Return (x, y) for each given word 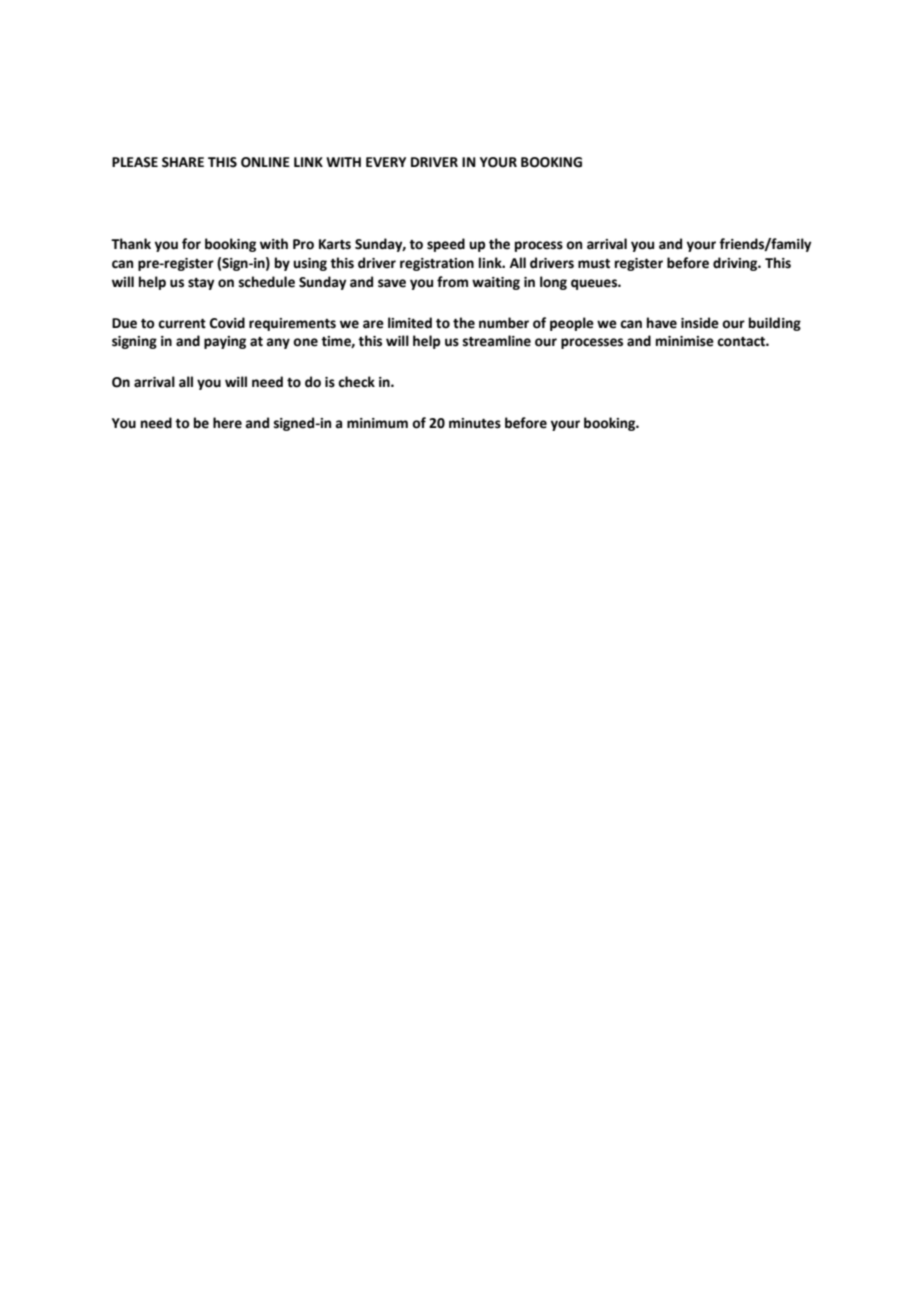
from (452, 282)
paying (225, 342)
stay (201, 284)
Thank (131, 244)
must (594, 264)
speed (446, 245)
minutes (475, 423)
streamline (497, 341)
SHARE (183, 162)
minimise (685, 341)
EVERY (386, 162)
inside (700, 323)
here (227, 423)
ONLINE (265, 162)
